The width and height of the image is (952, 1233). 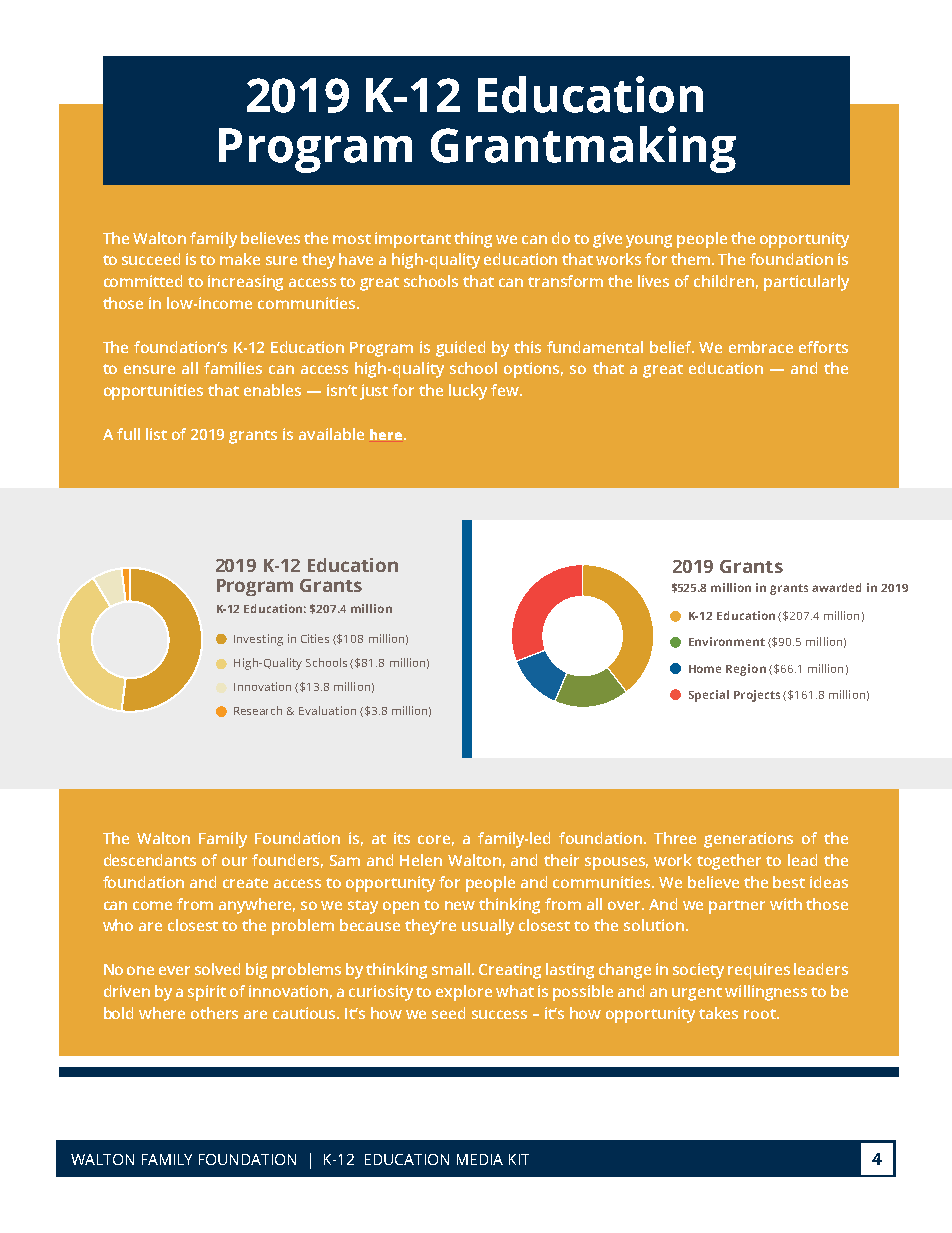 I want to click on Evaluation, so click(x=327, y=710).
